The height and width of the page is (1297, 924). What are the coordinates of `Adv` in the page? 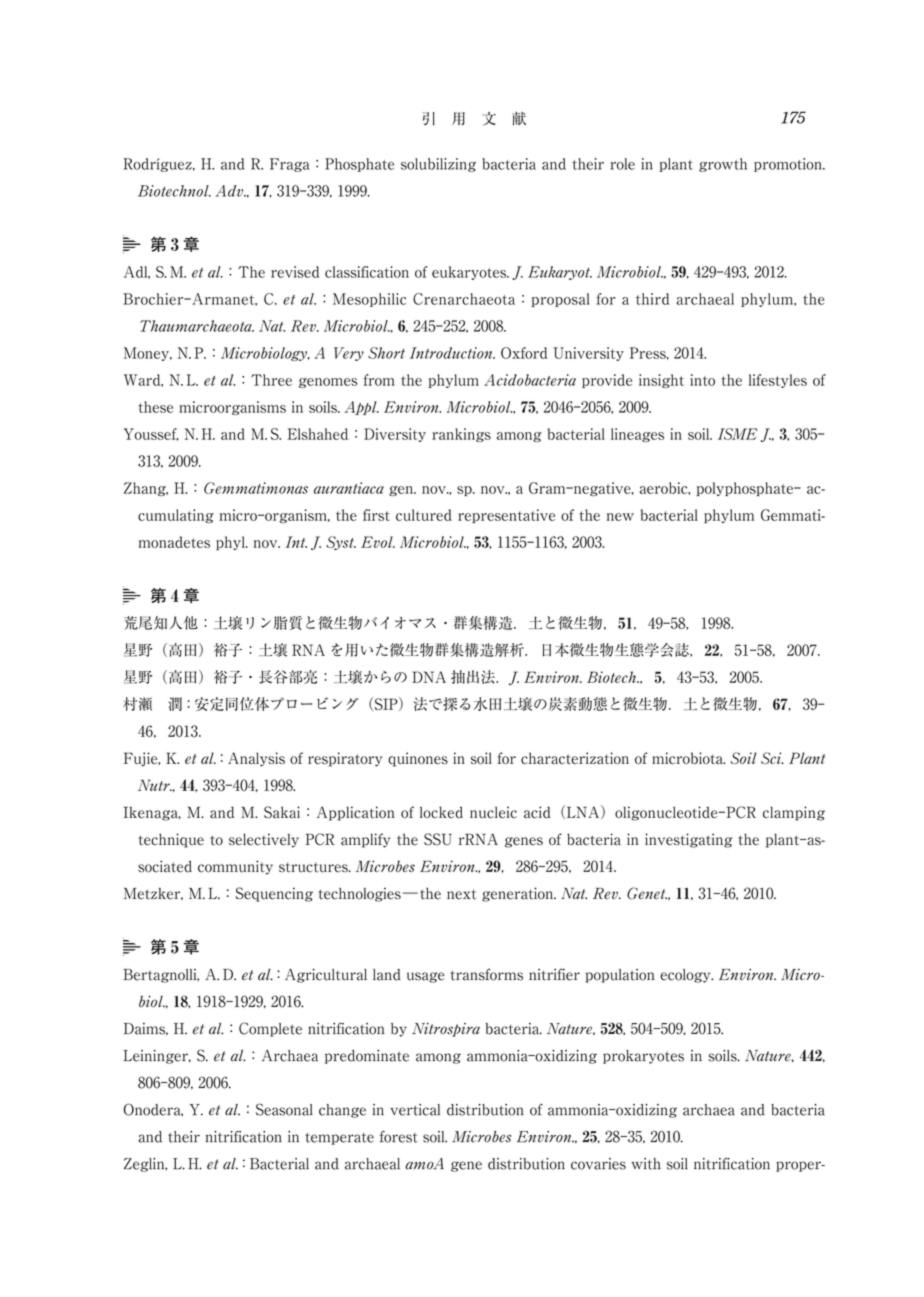 It's located at (231, 191).
